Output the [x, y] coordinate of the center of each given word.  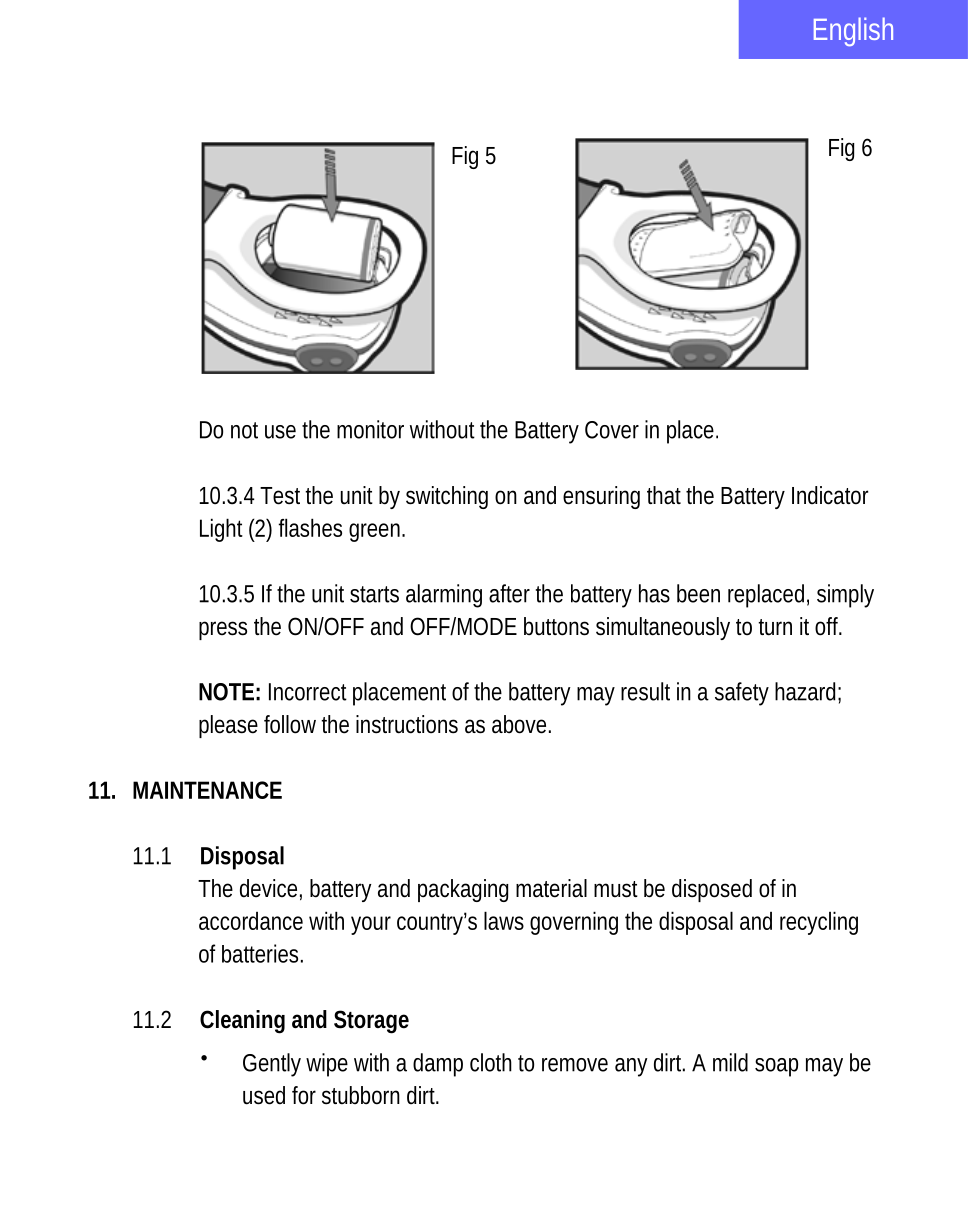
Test [283, 496]
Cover [612, 430]
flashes [310, 527]
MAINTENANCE [207, 790]
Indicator [830, 495]
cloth [491, 1062]
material [551, 888]
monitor [370, 429]
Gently [272, 1065]
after [509, 593]
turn [775, 627]
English [853, 31]
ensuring [601, 497]
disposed [712, 890]
